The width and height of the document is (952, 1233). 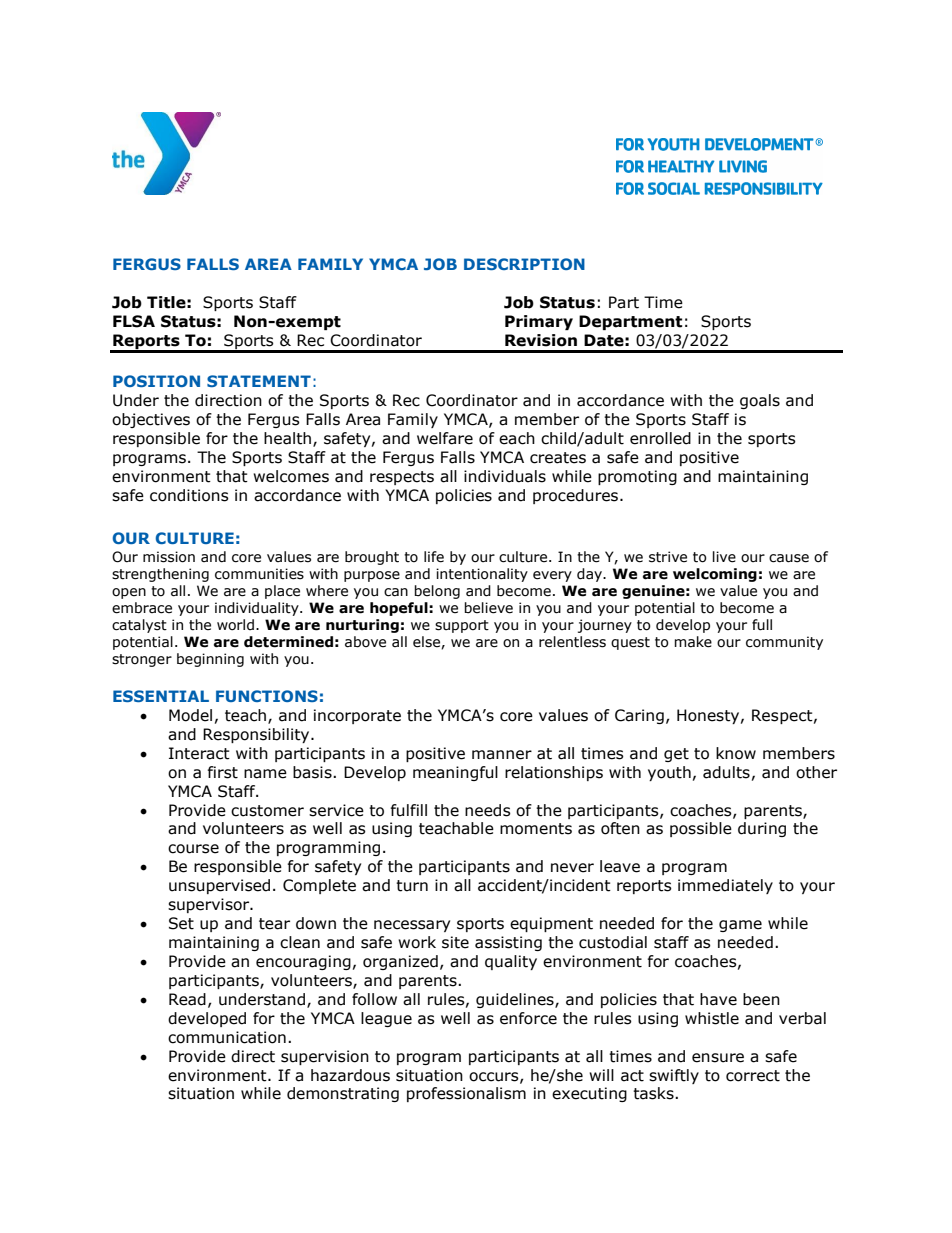 What do you see at coordinates (227, 1037) in the document?
I see `communication` at bounding box center [227, 1037].
